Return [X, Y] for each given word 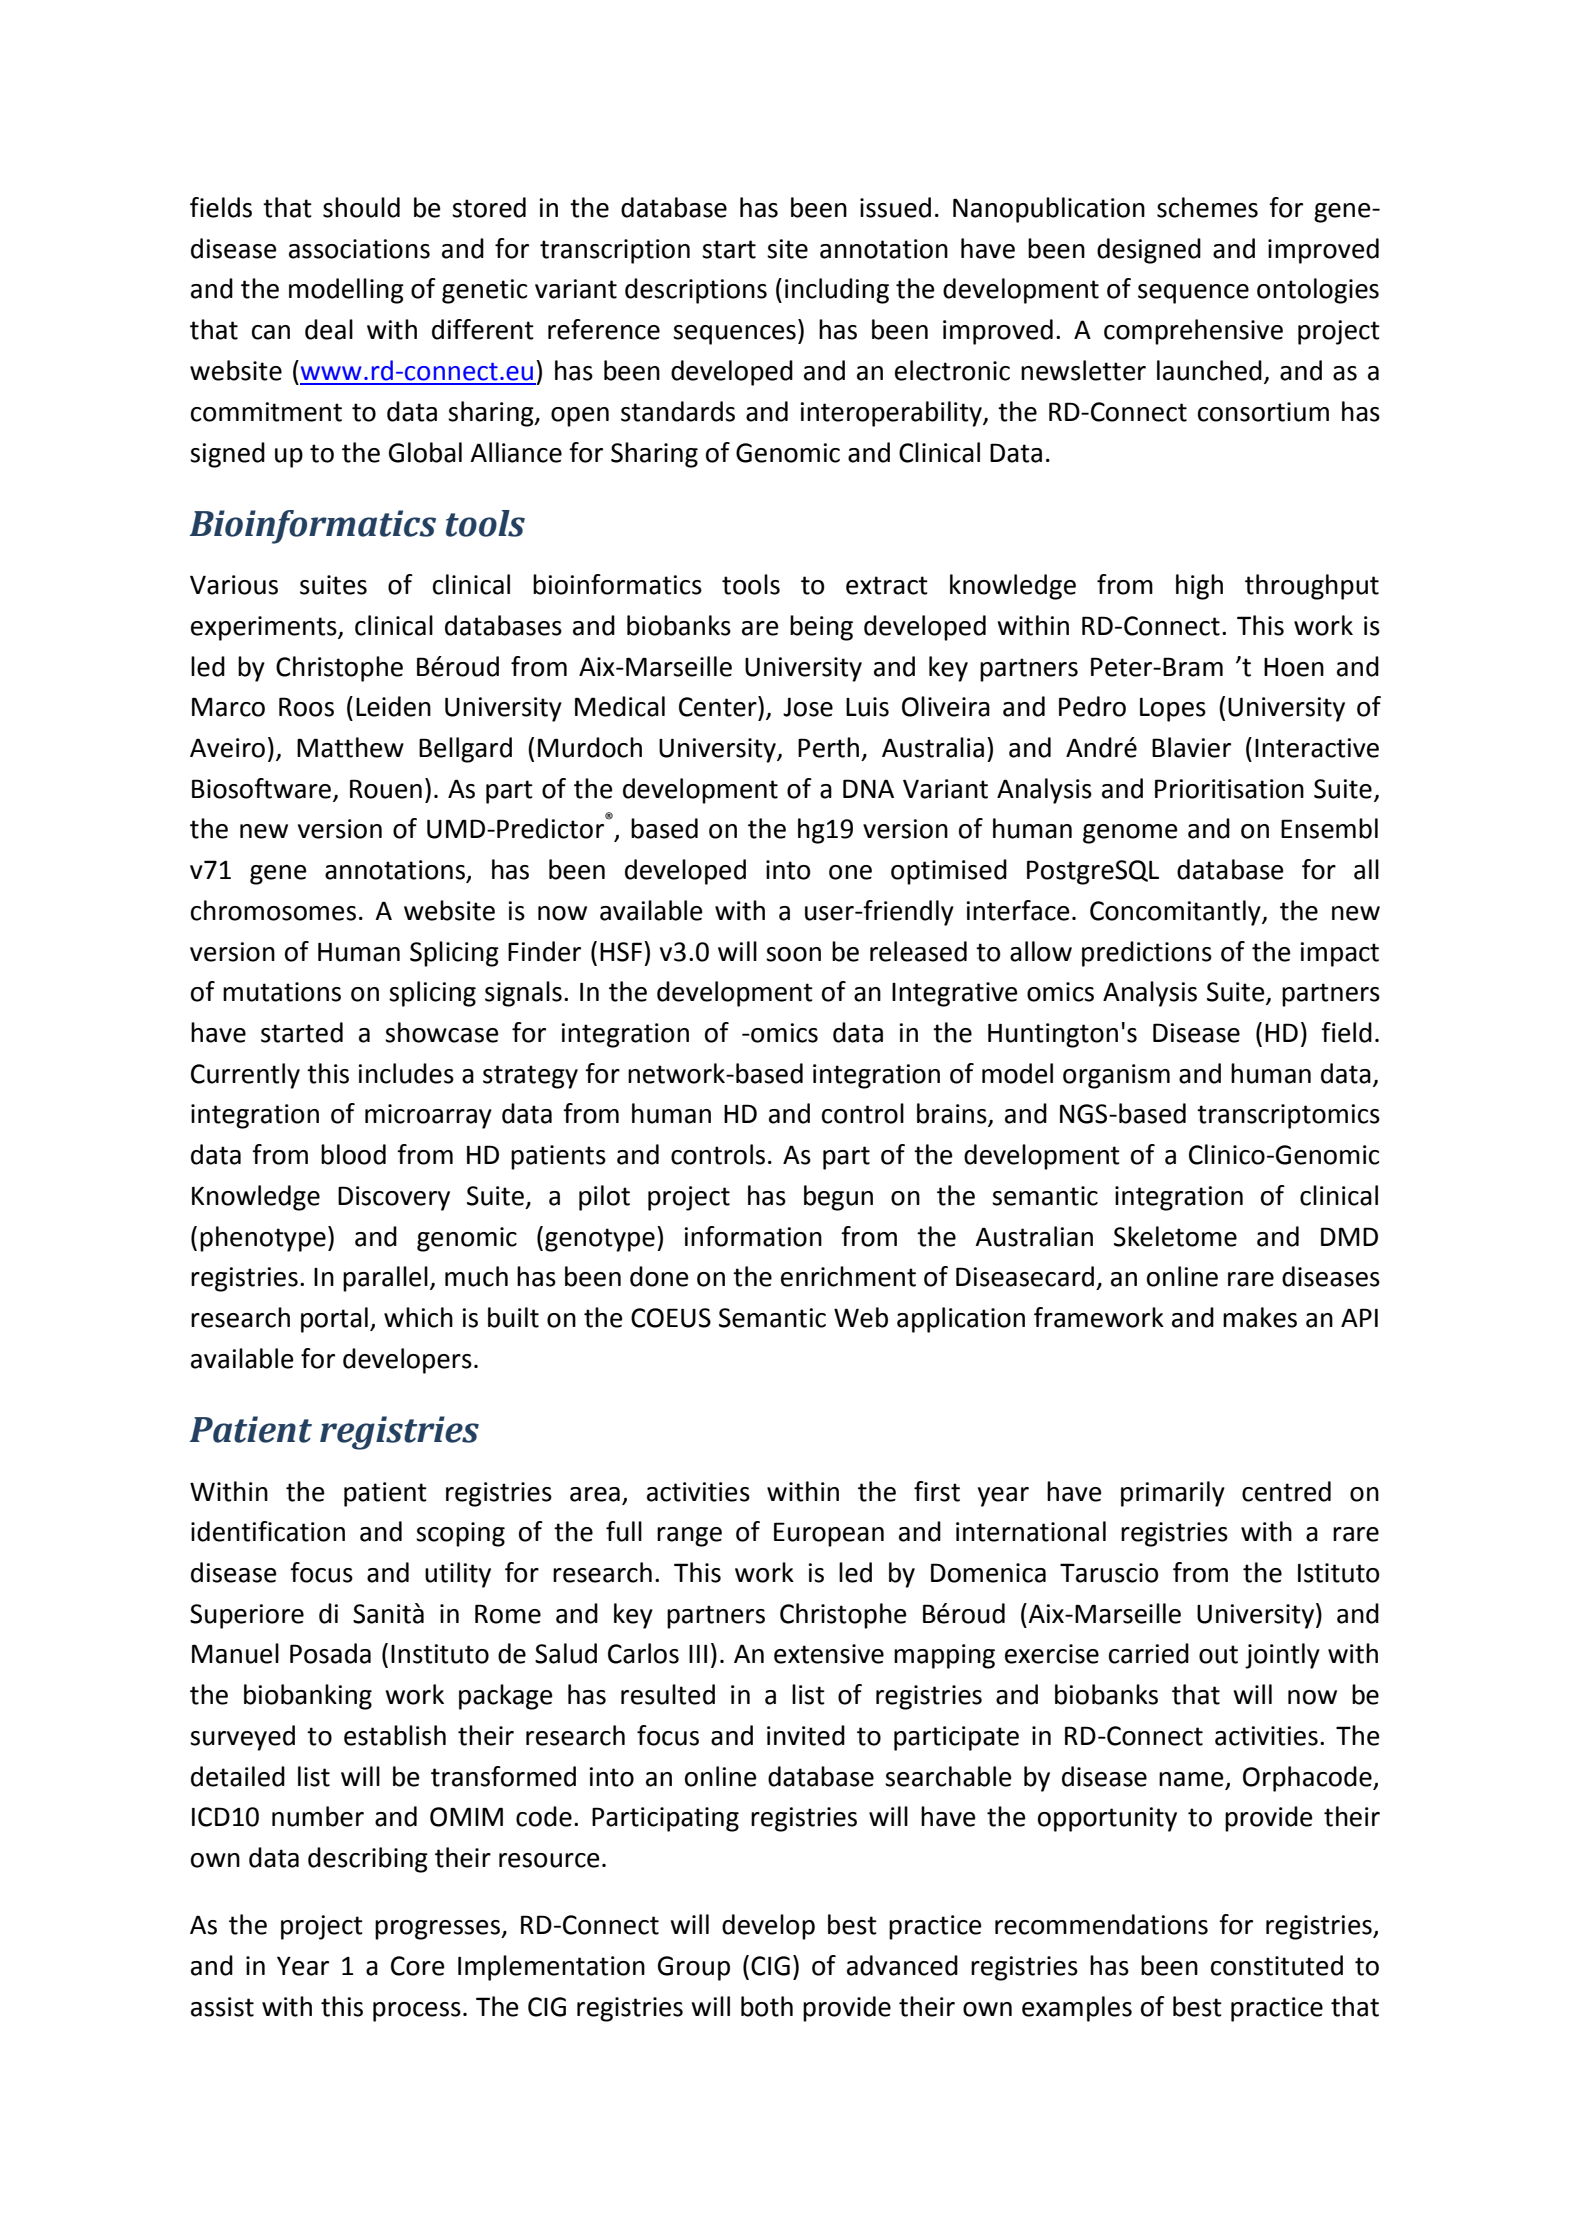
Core [418, 1966]
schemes [1207, 207]
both [767, 2006]
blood [353, 1154]
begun [838, 1198]
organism [1116, 1076]
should [361, 207]
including [837, 291]
